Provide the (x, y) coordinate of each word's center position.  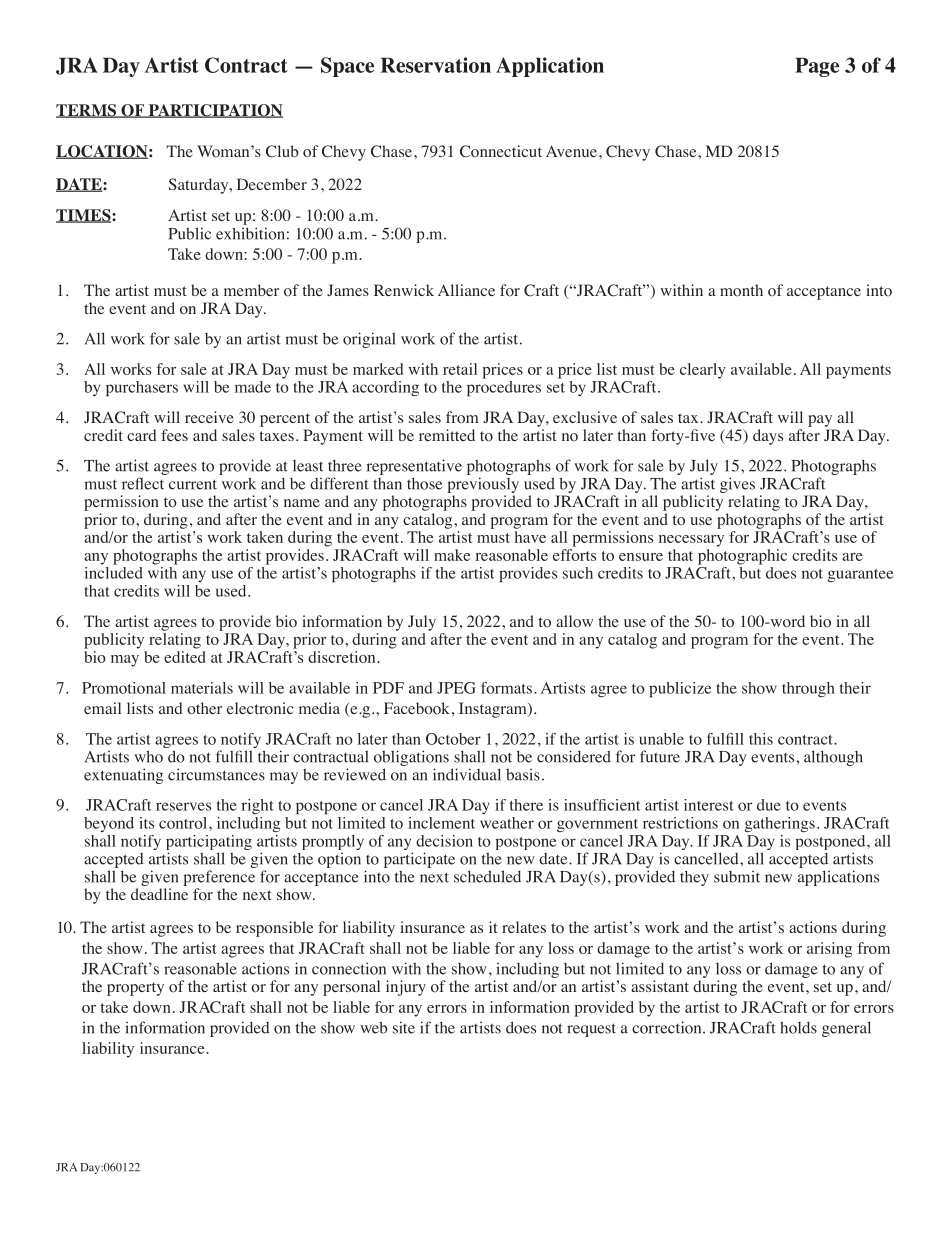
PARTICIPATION (214, 111)
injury (406, 988)
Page (817, 67)
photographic (742, 557)
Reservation (436, 65)
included (114, 571)
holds (798, 1027)
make (452, 555)
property (135, 989)
